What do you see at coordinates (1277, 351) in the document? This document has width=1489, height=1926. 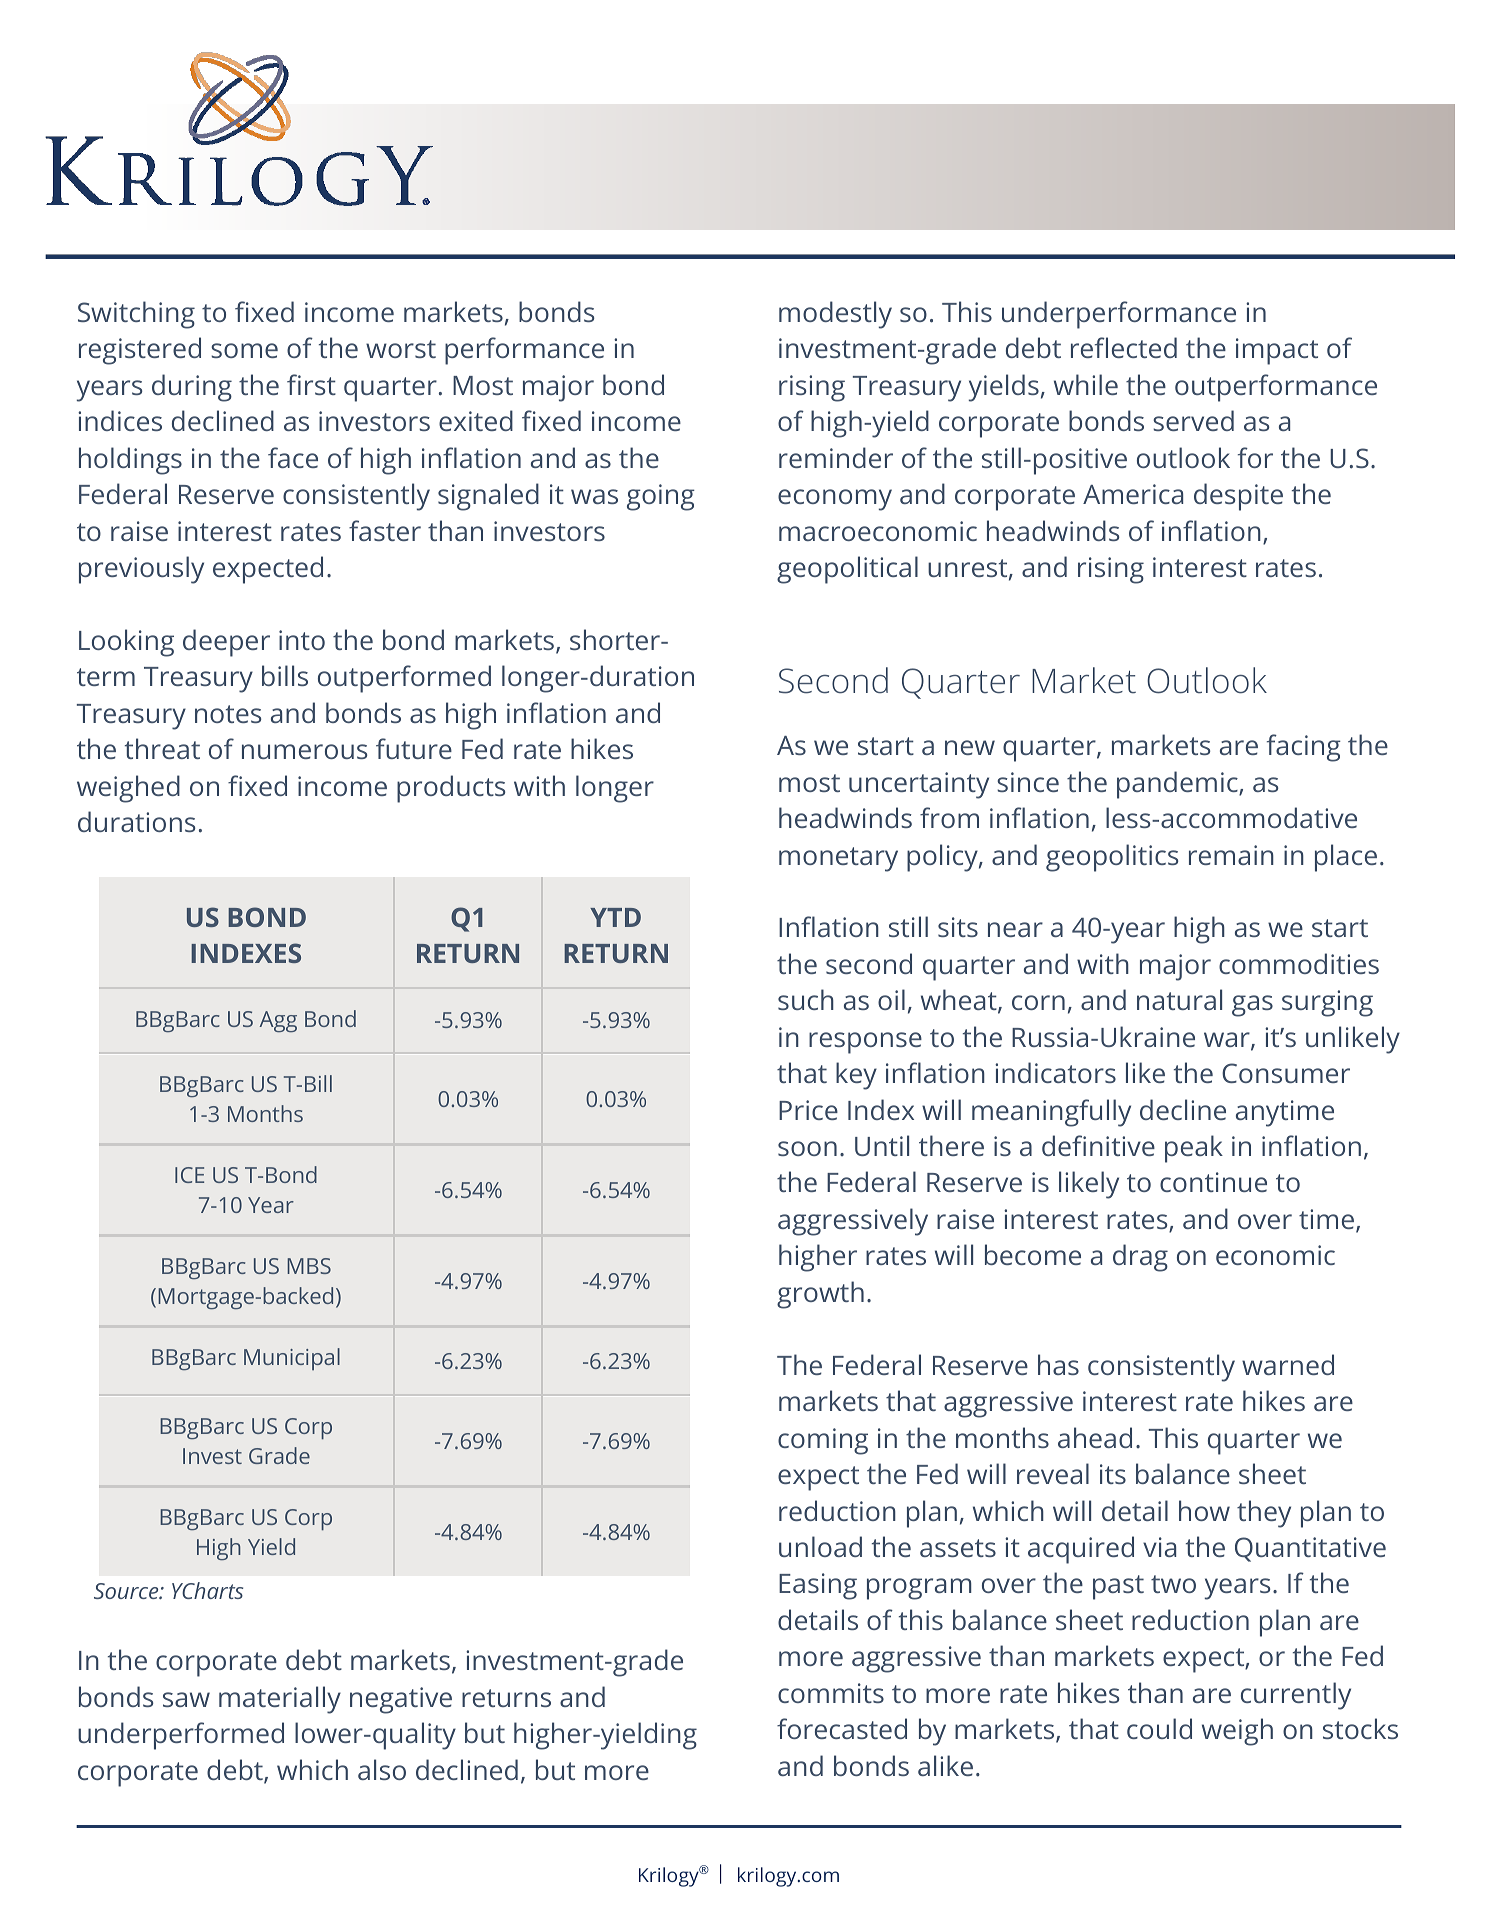 I see `impact` at bounding box center [1277, 351].
